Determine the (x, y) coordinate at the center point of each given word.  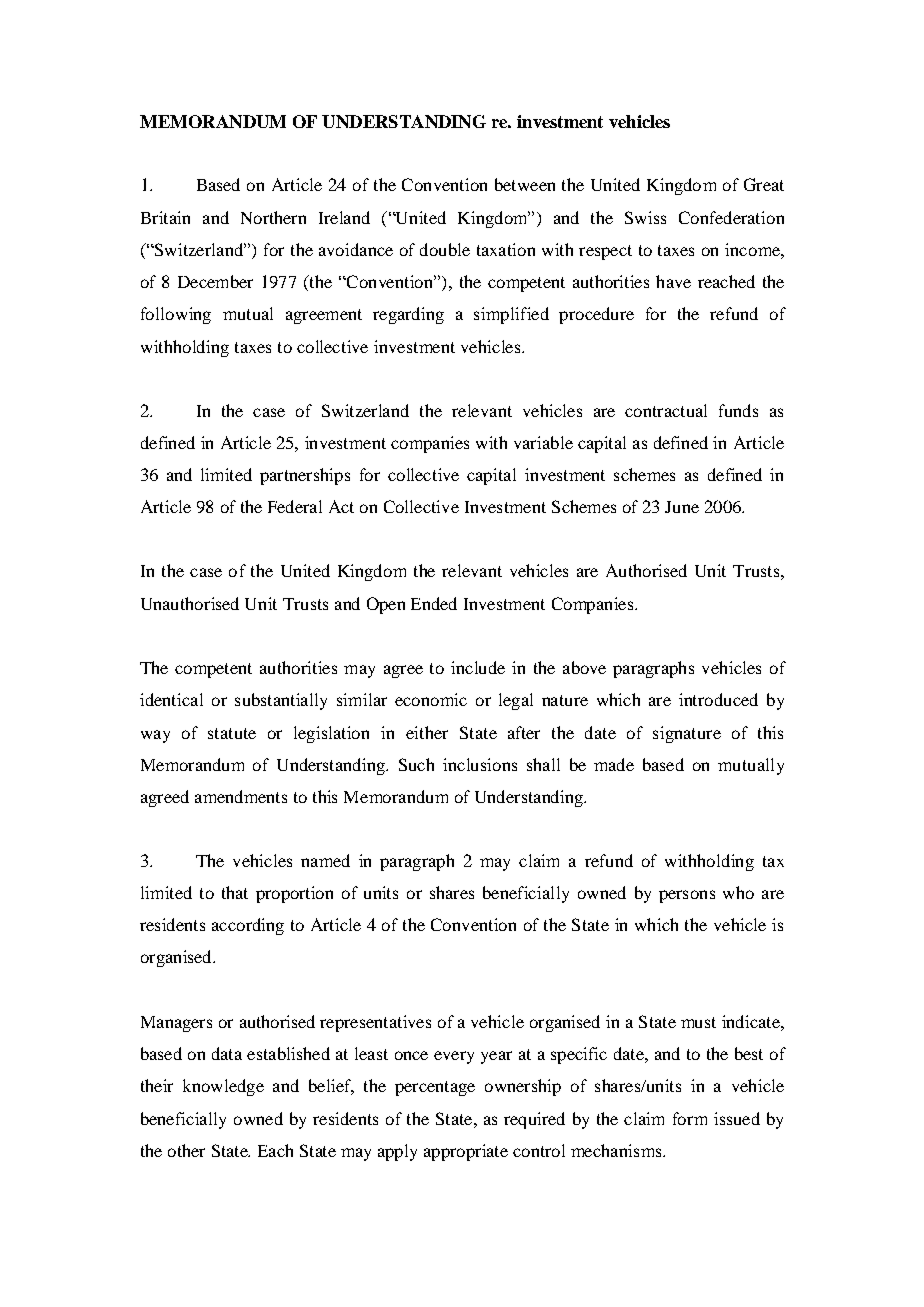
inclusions (480, 764)
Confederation (731, 217)
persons (687, 896)
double (445, 249)
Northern (273, 217)
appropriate (466, 1152)
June (682, 507)
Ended (434, 603)
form (690, 1118)
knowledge (223, 1087)
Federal (295, 506)
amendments (241, 796)
